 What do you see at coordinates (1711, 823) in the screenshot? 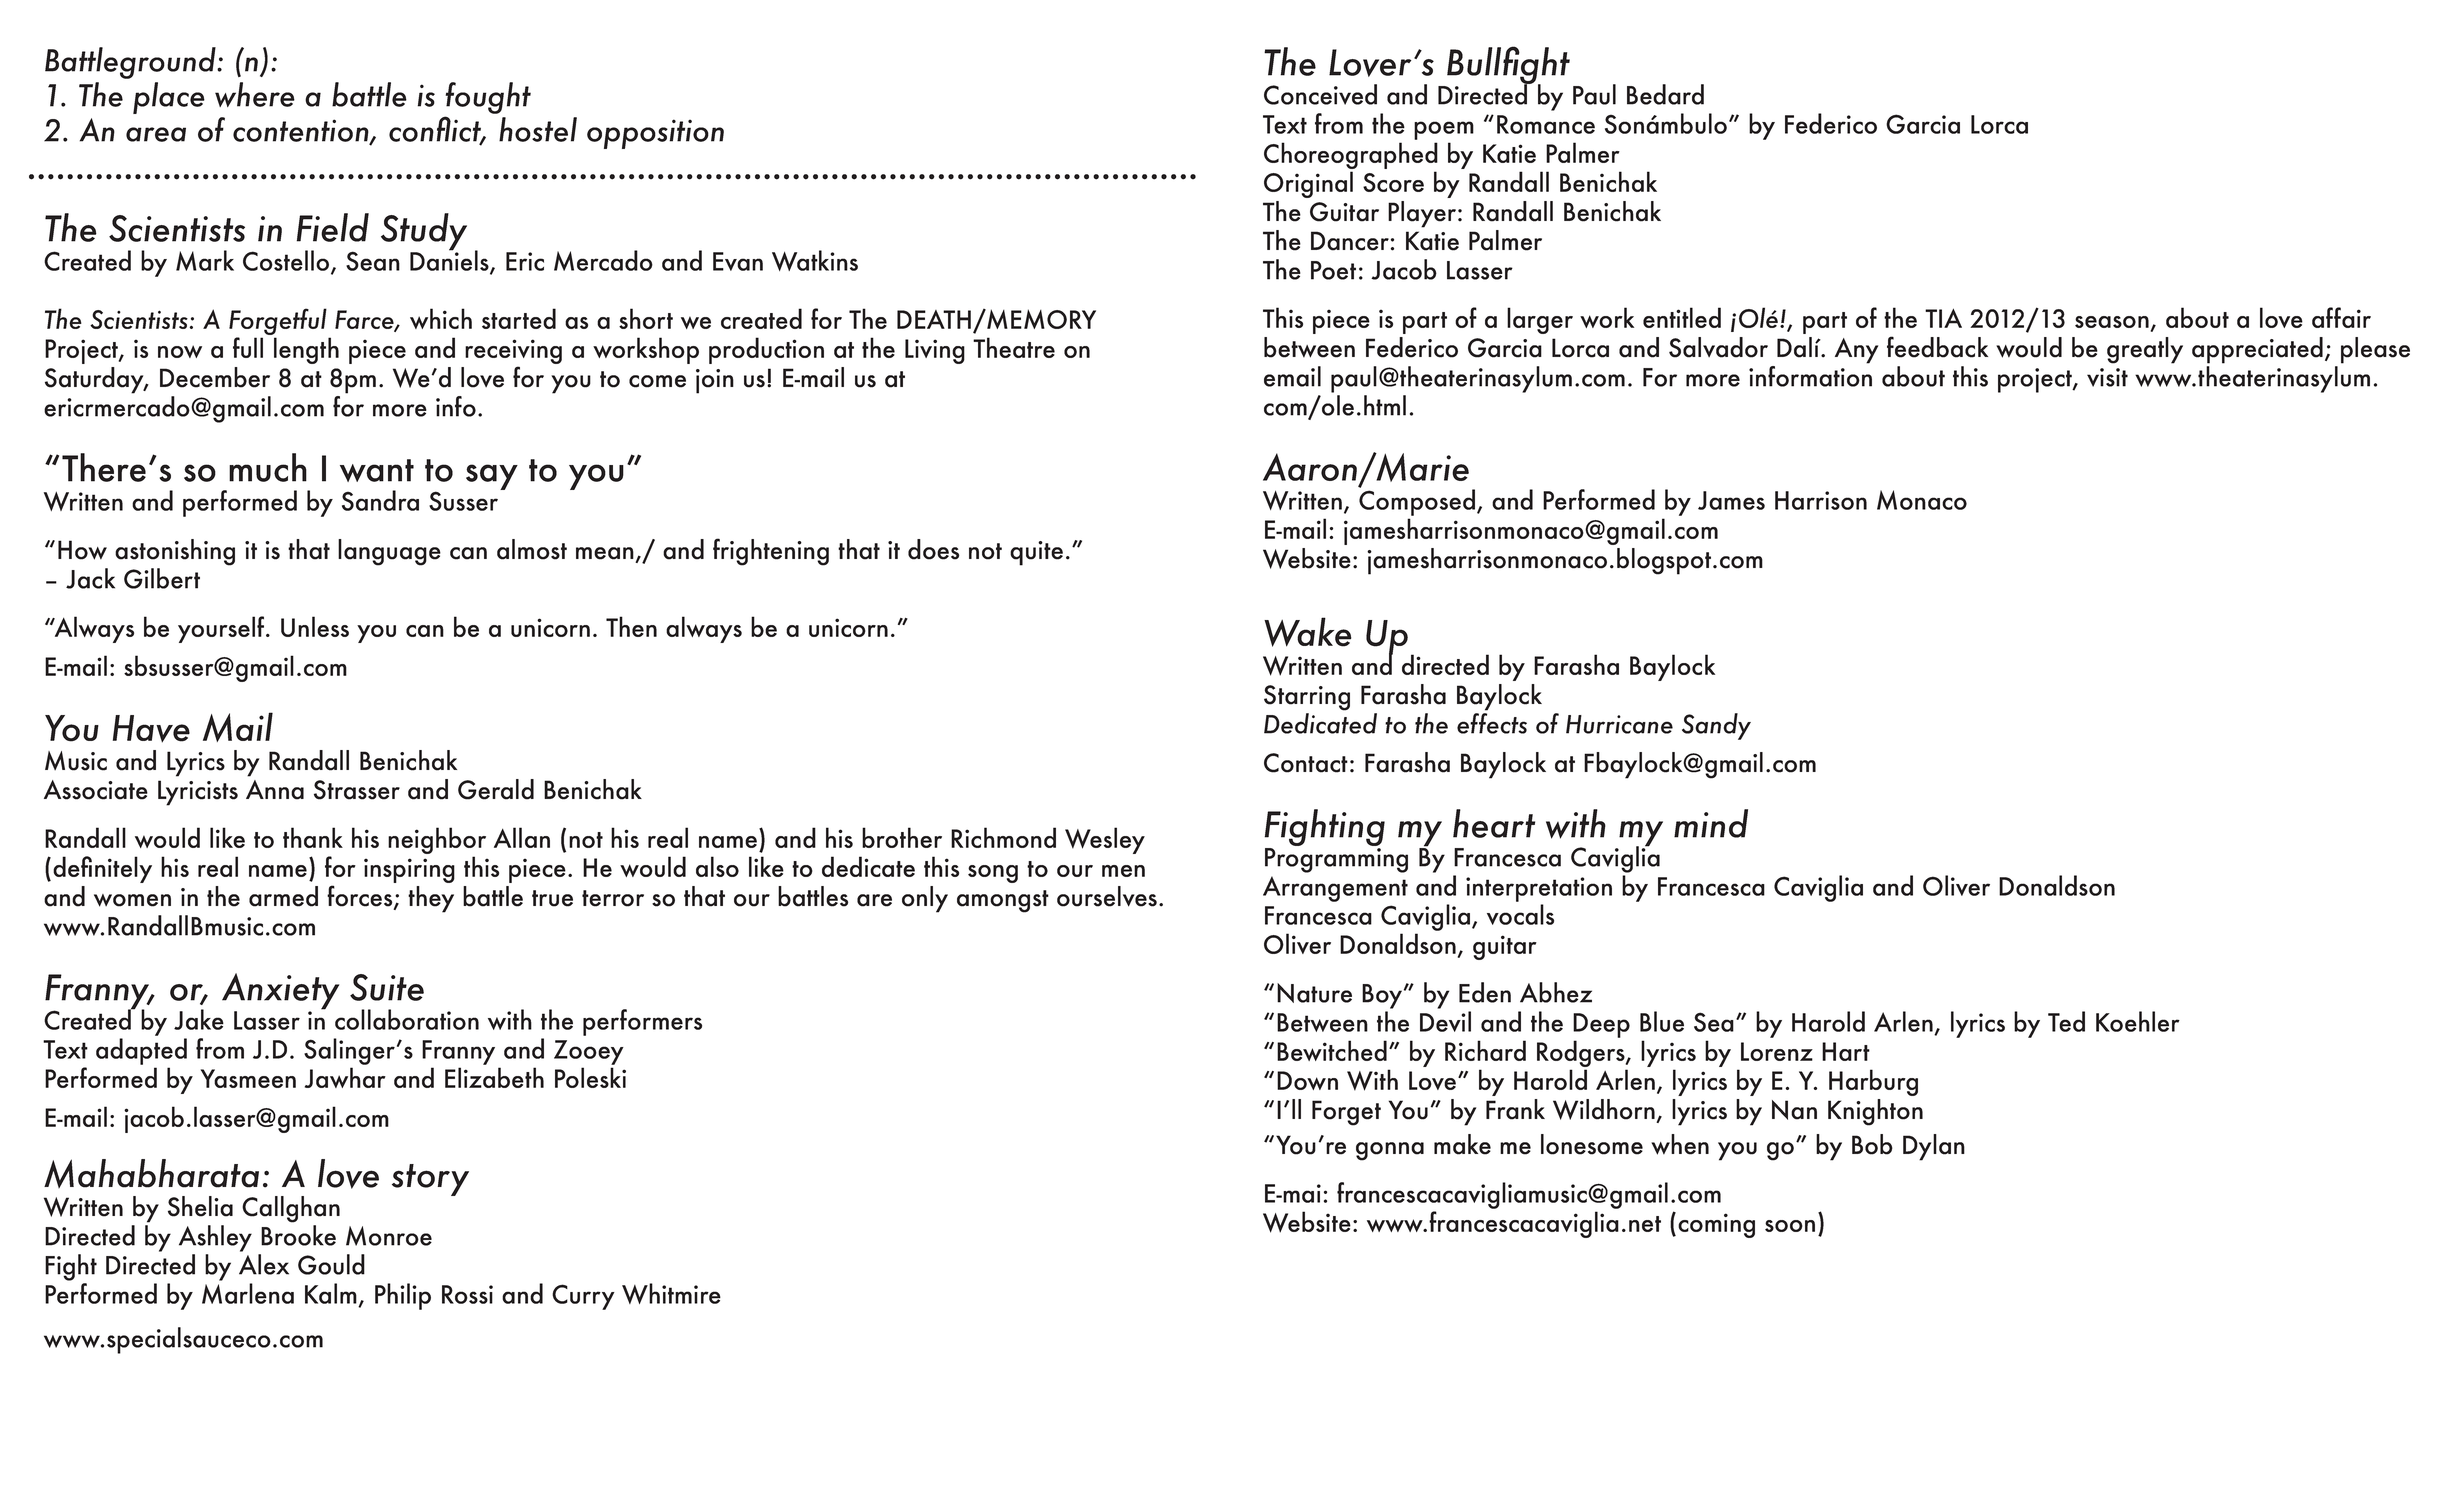
I see `mind` at bounding box center [1711, 823].
